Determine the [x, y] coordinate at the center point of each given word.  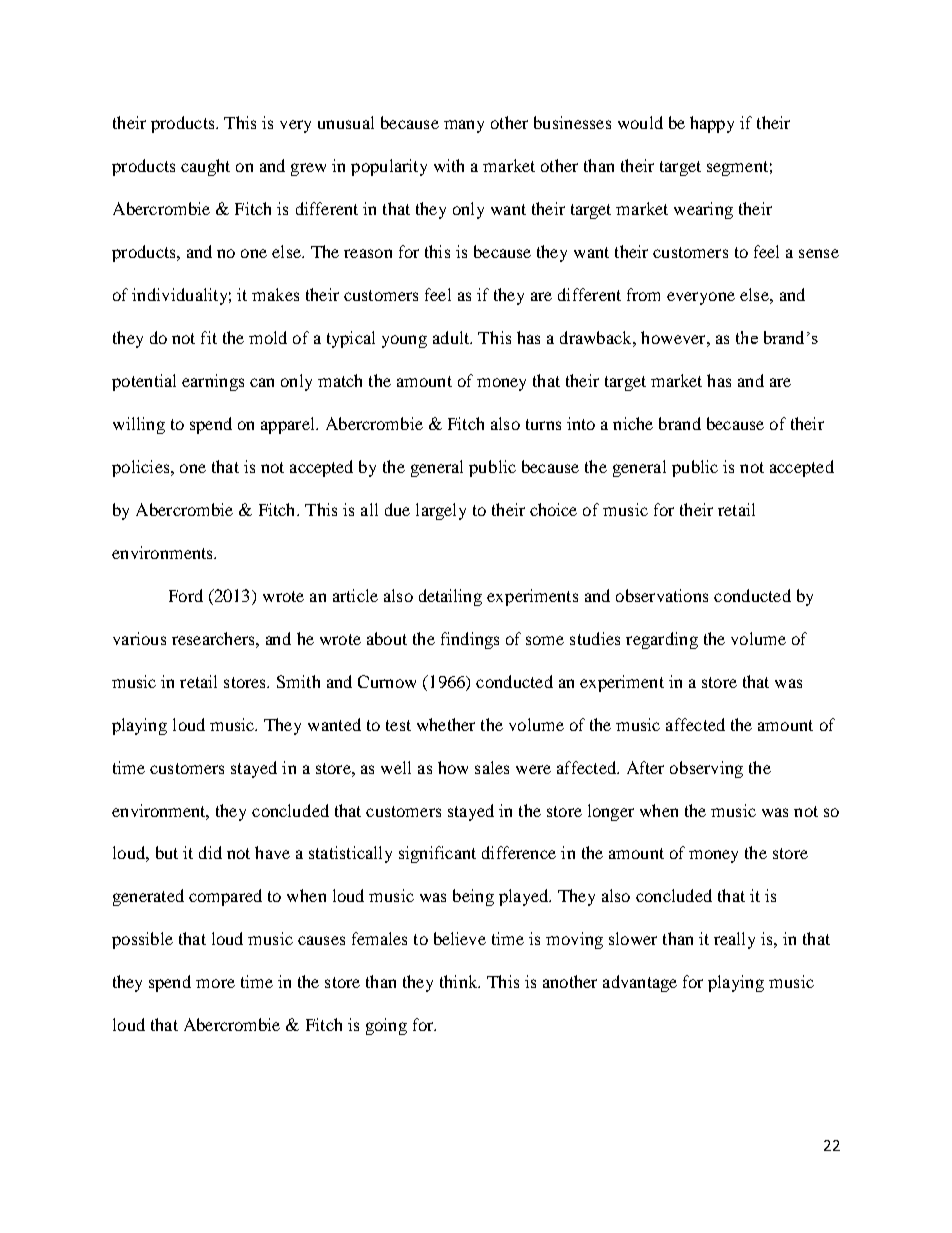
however [674, 337]
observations [662, 595]
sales [492, 767]
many [464, 126]
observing [706, 769]
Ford [186, 595]
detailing [450, 597]
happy [712, 124]
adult [452, 337]
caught [205, 167]
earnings [213, 382]
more [215, 983]
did [210, 852]
